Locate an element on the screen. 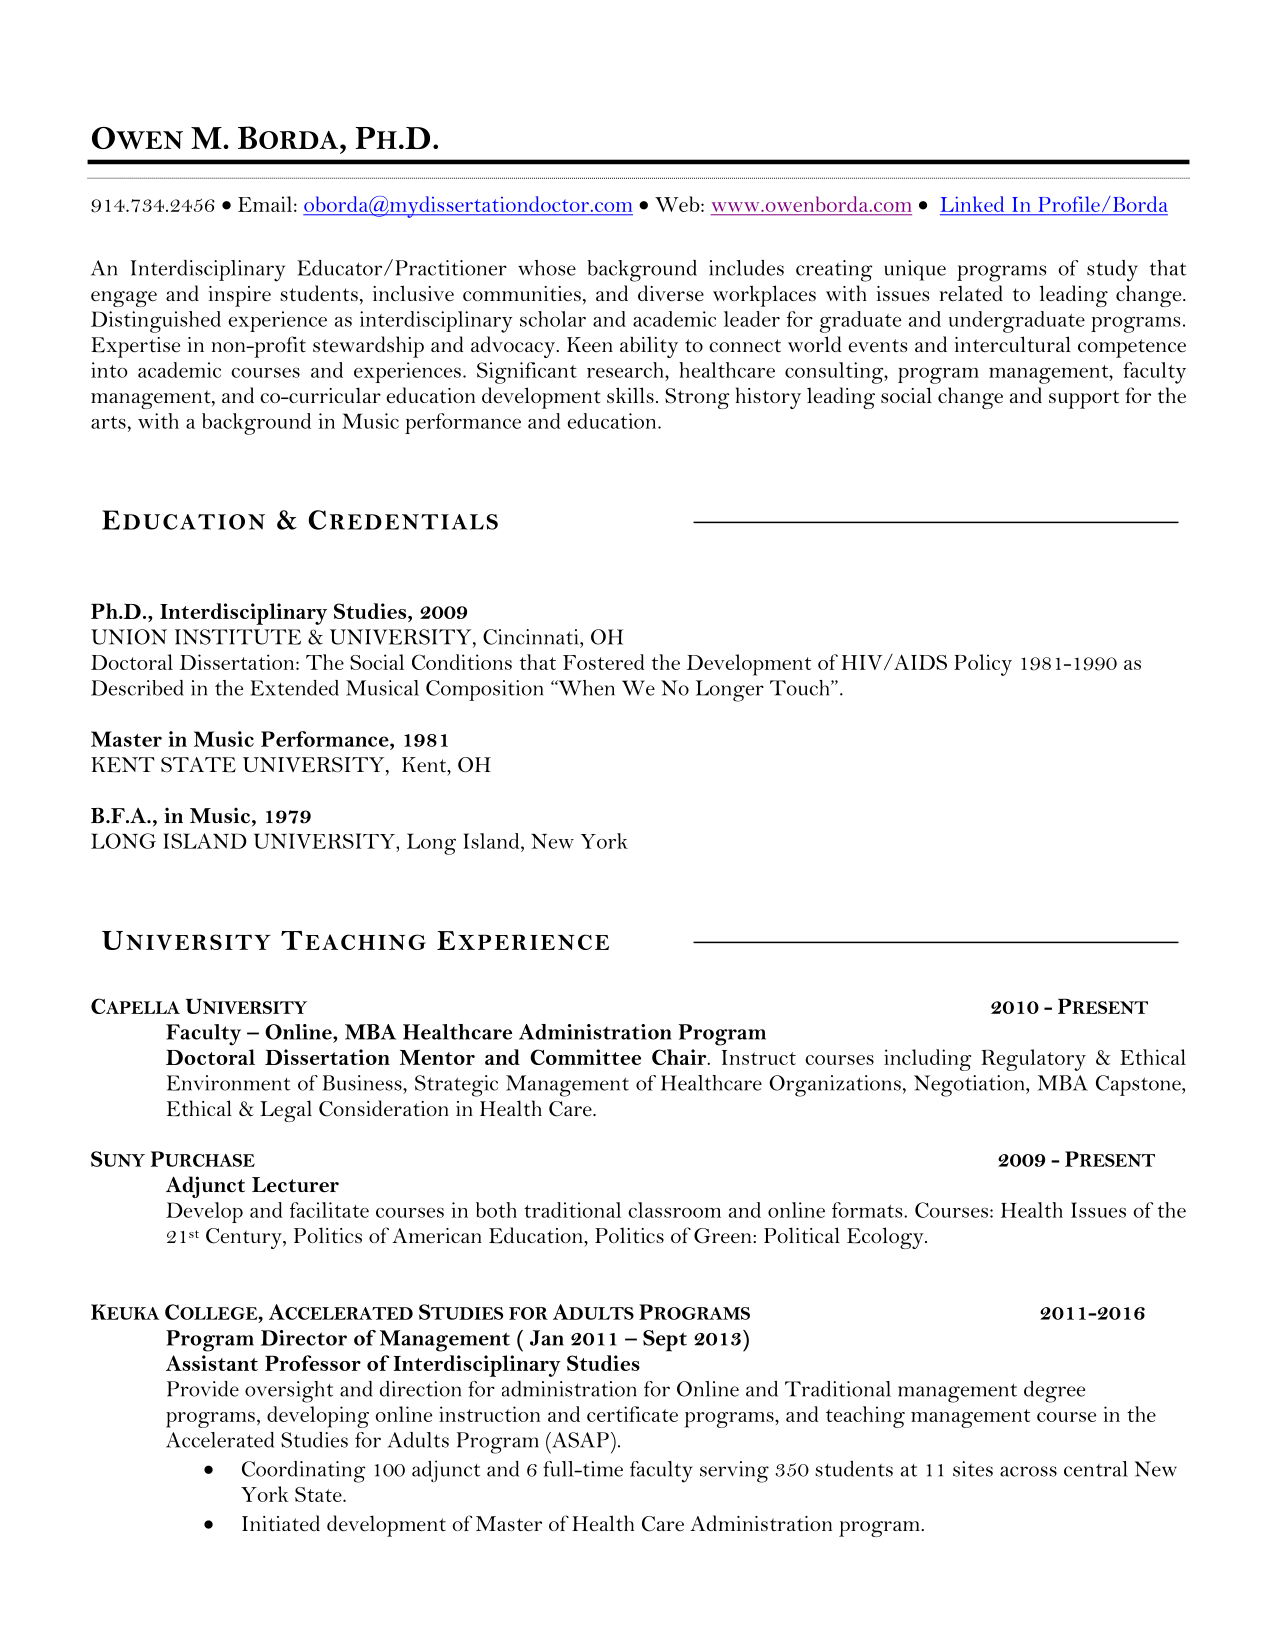 Image resolution: width=1276 pixels, height=1652 pixels. Ecology is located at coordinates (886, 1238).
